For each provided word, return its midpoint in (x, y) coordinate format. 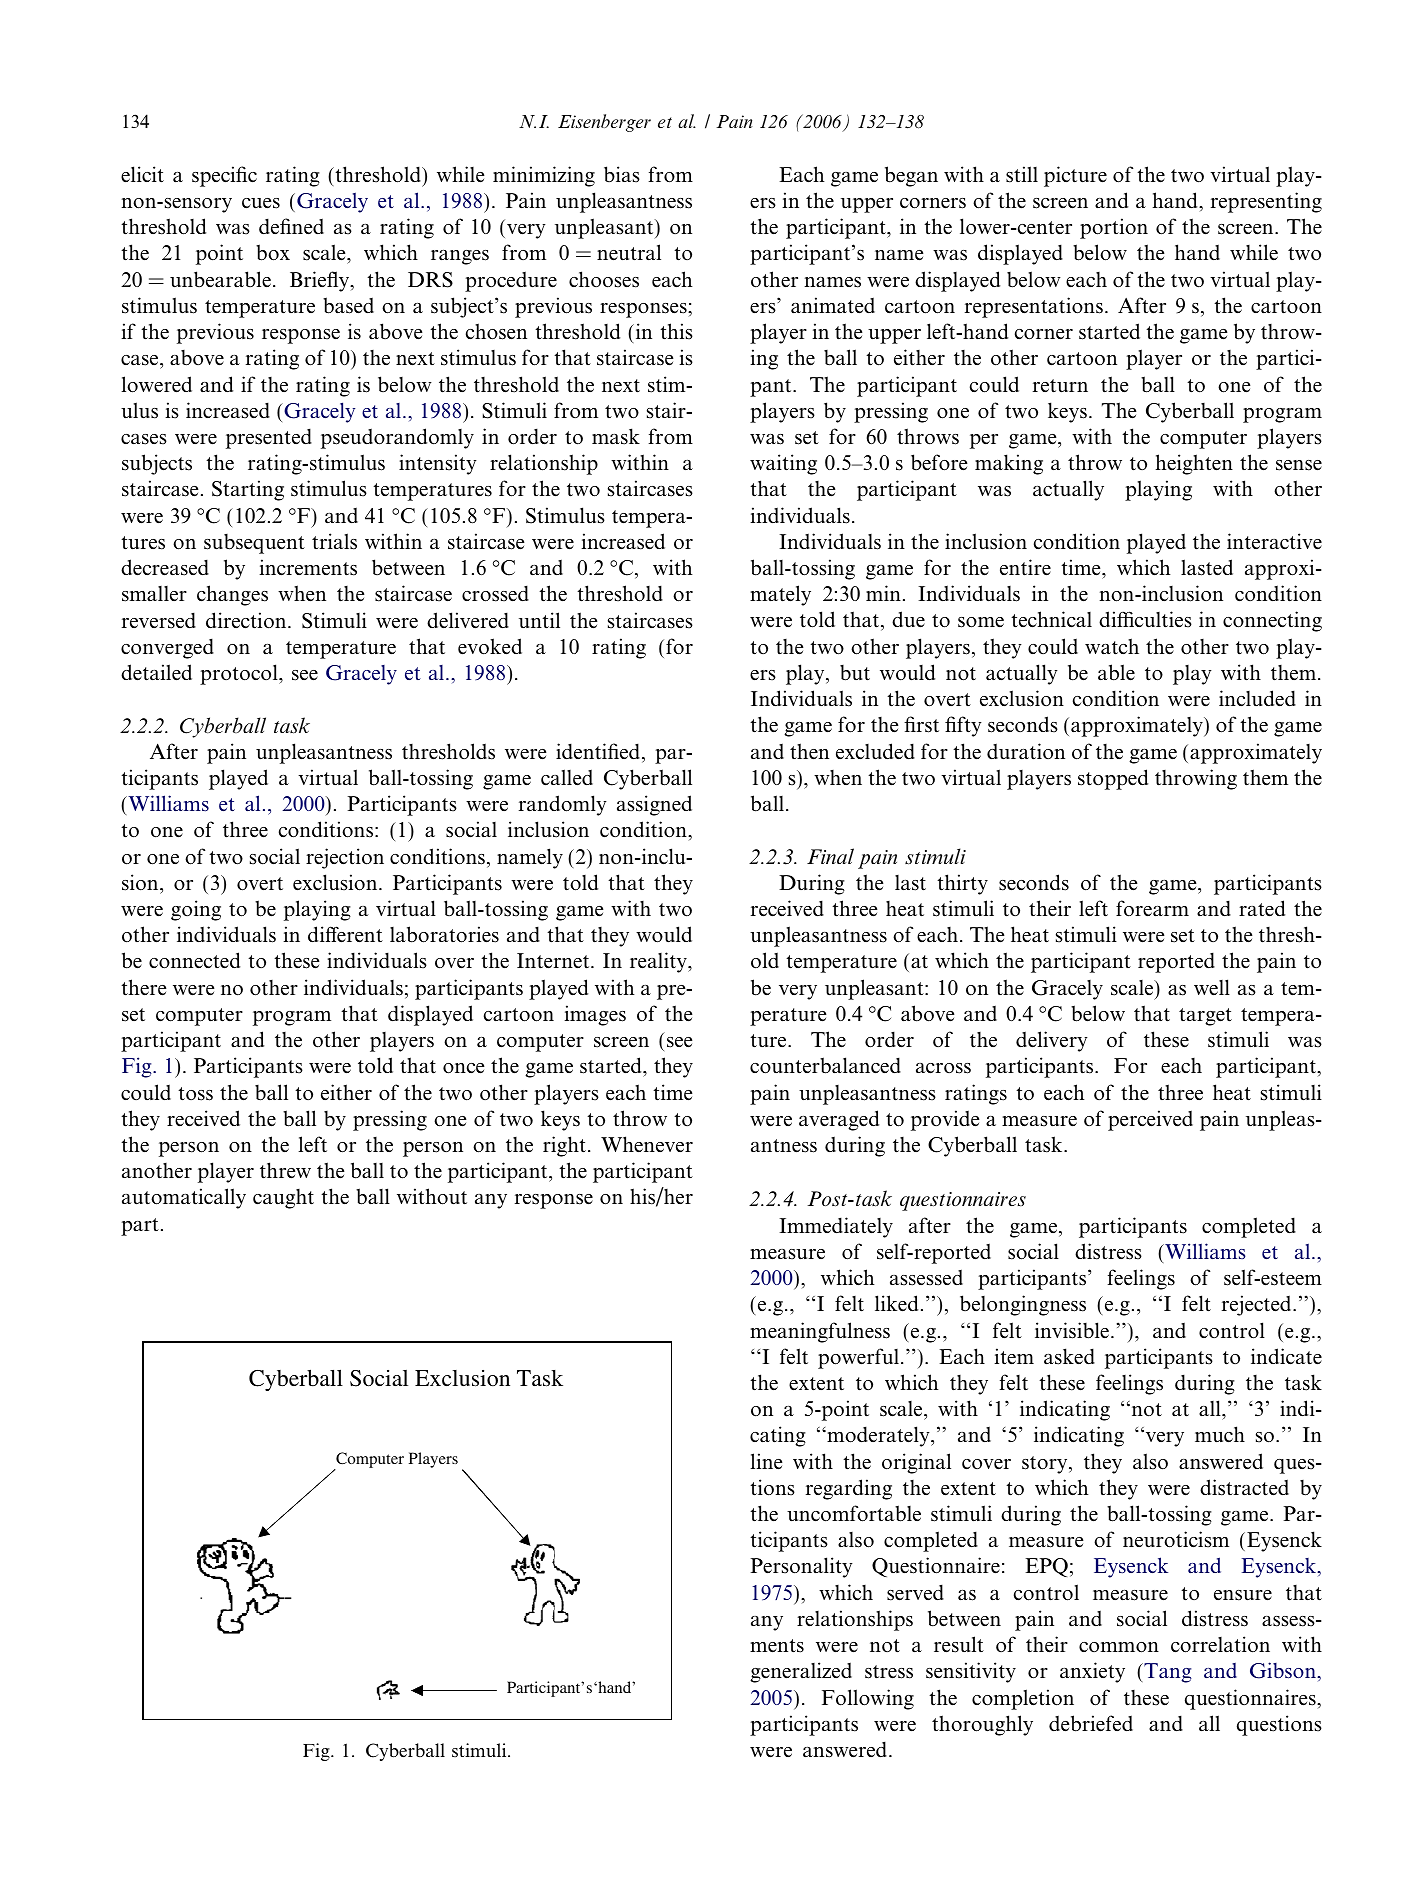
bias (622, 174)
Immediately (836, 1227)
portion (1114, 228)
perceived (1150, 1120)
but (855, 672)
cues (261, 203)
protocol (240, 674)
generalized (801, 1672)
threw (285, 1170)
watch (1112, 646)
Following (868, 1699)
